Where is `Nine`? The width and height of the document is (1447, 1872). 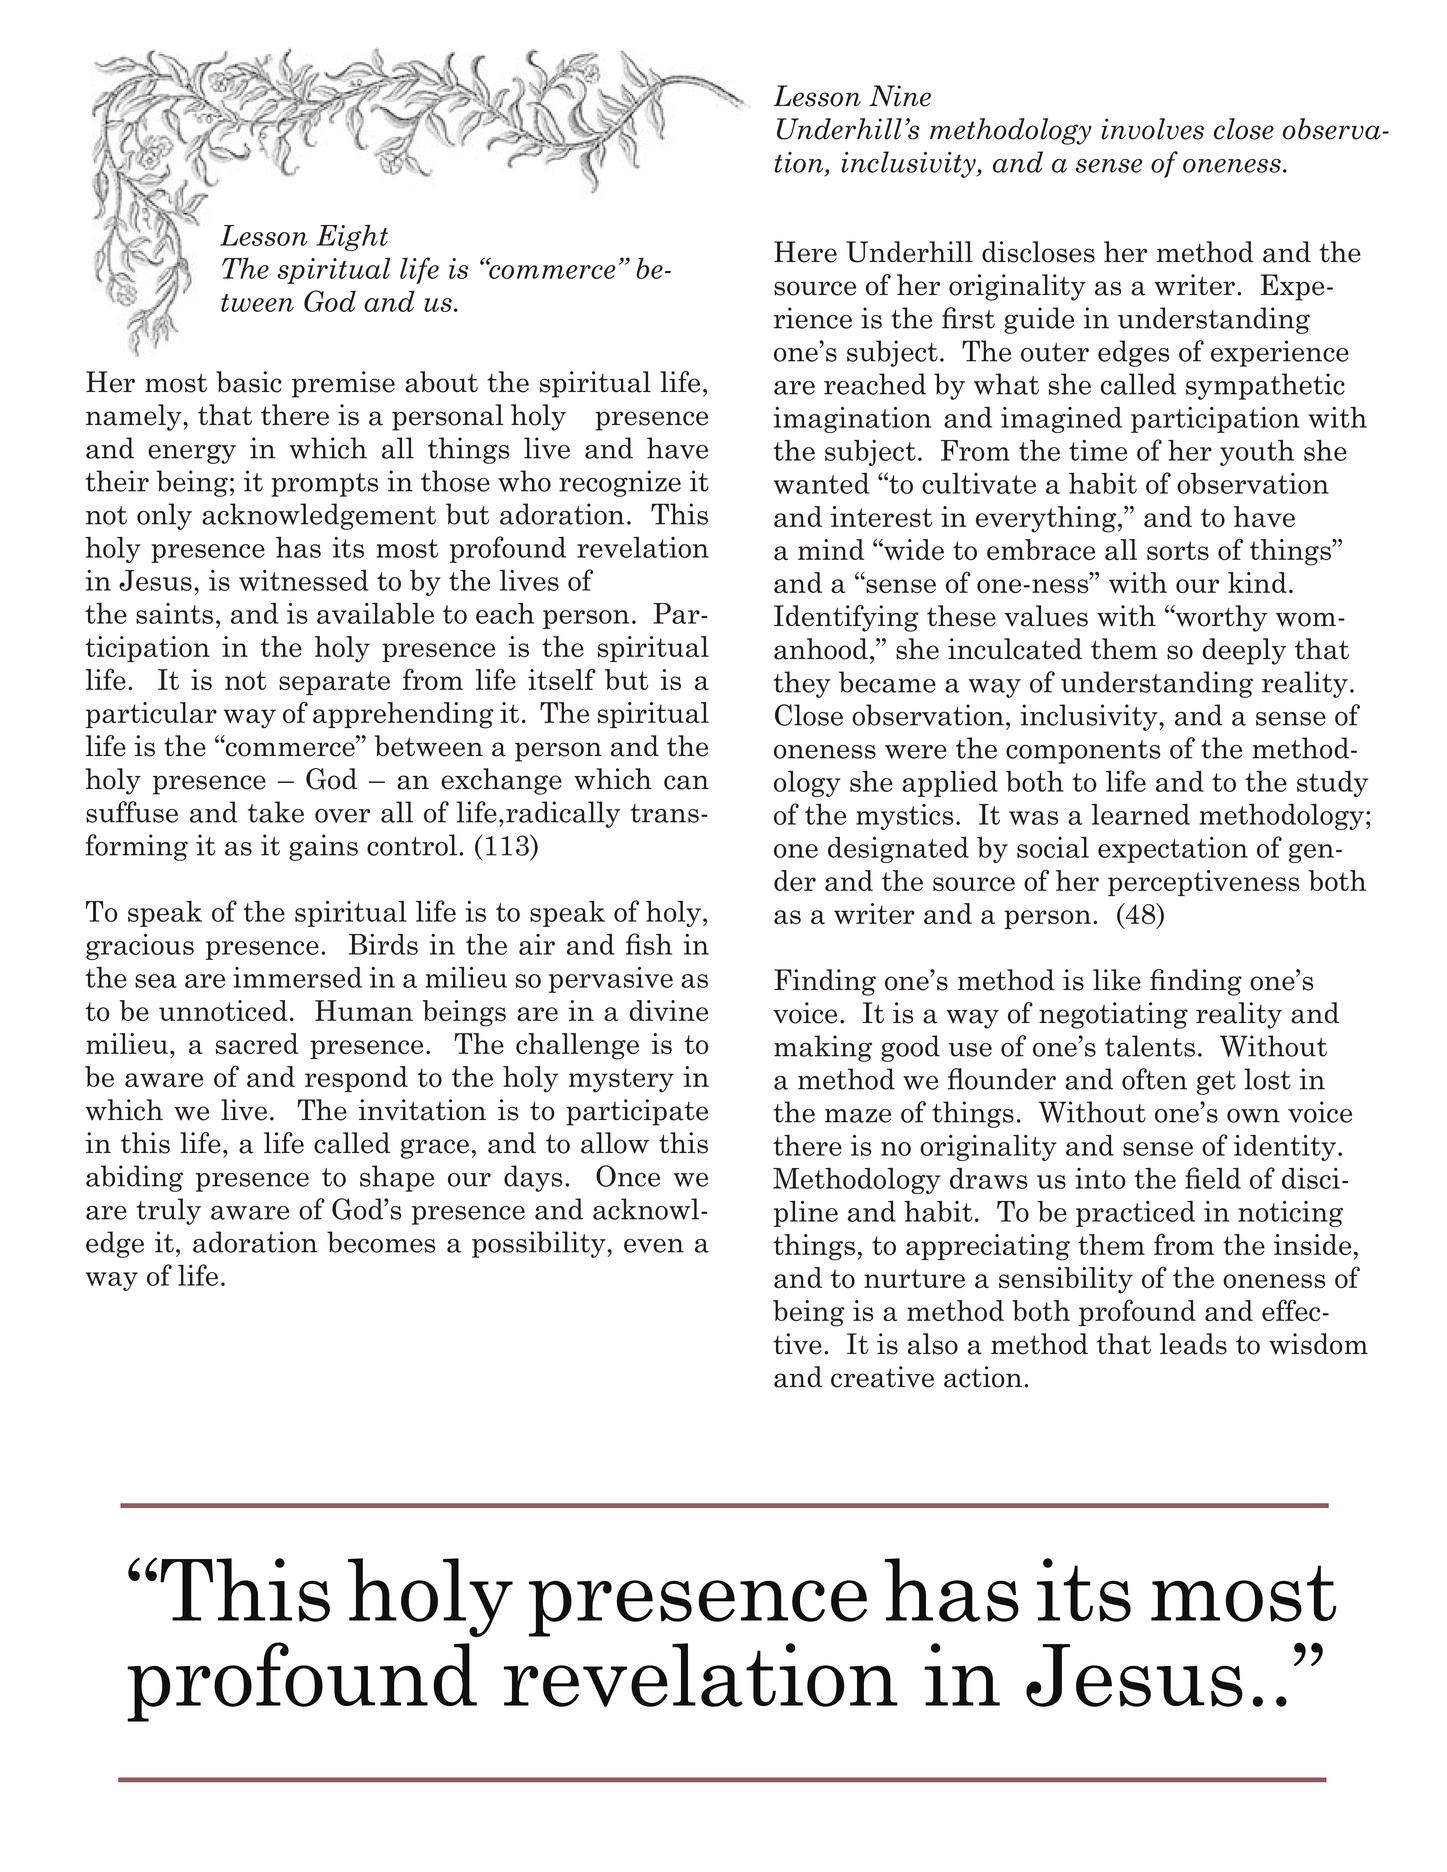
Nine is located at coordinates (900, 96).
